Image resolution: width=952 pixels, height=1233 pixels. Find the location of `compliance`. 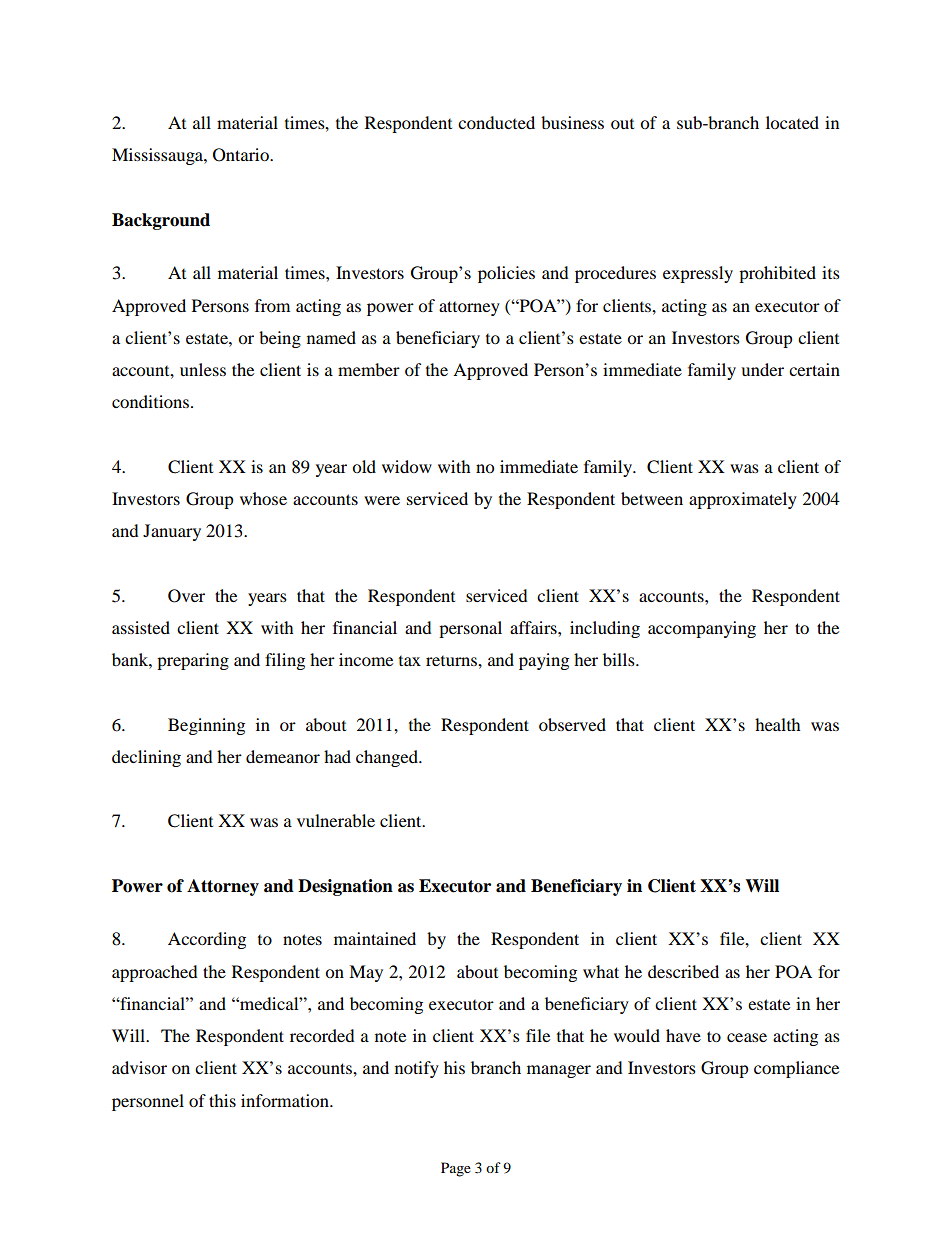

compliance is located at coordinates (796, 1069).
